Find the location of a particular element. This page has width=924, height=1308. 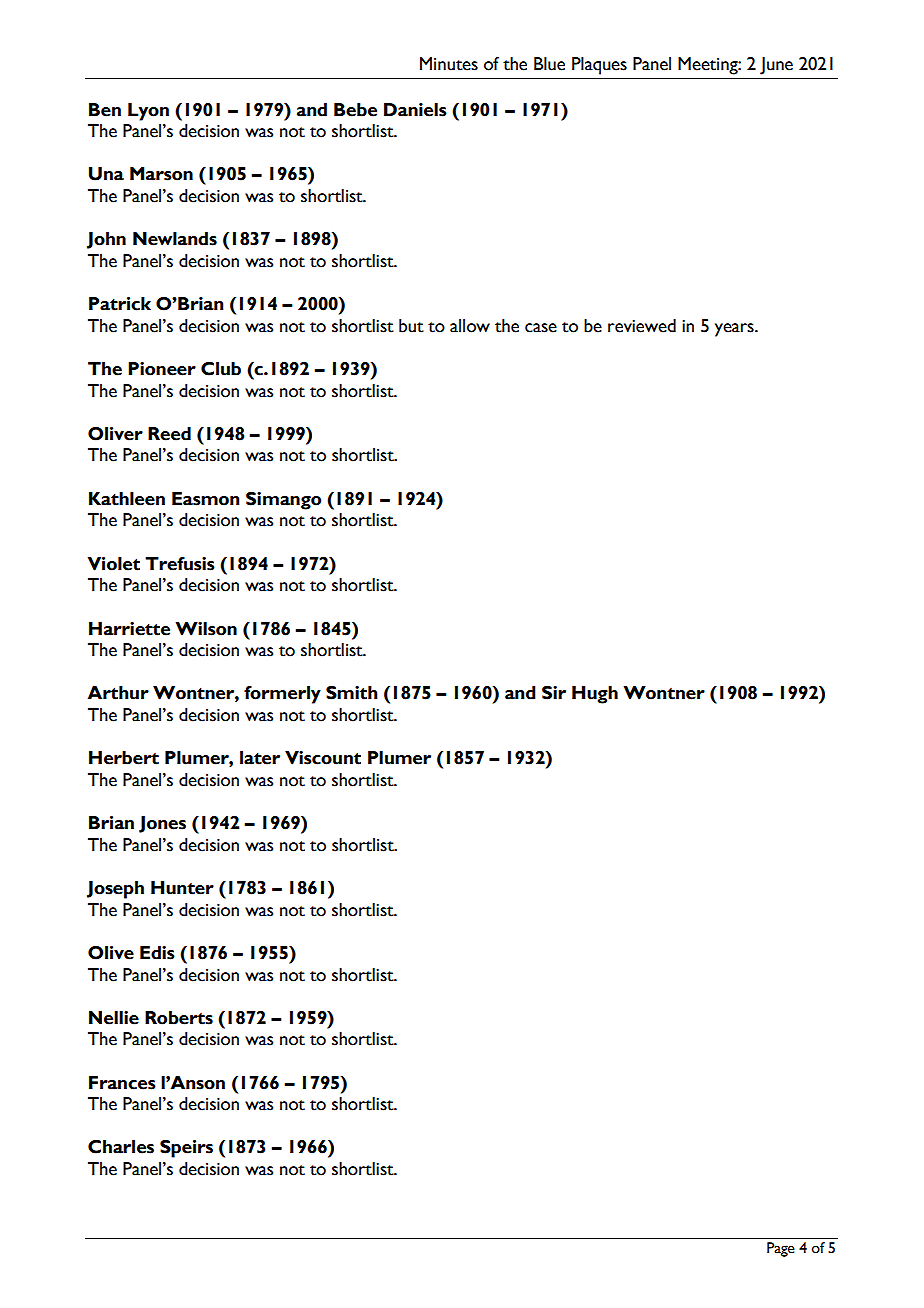

Wilson is located at coordinates (206, 629).
